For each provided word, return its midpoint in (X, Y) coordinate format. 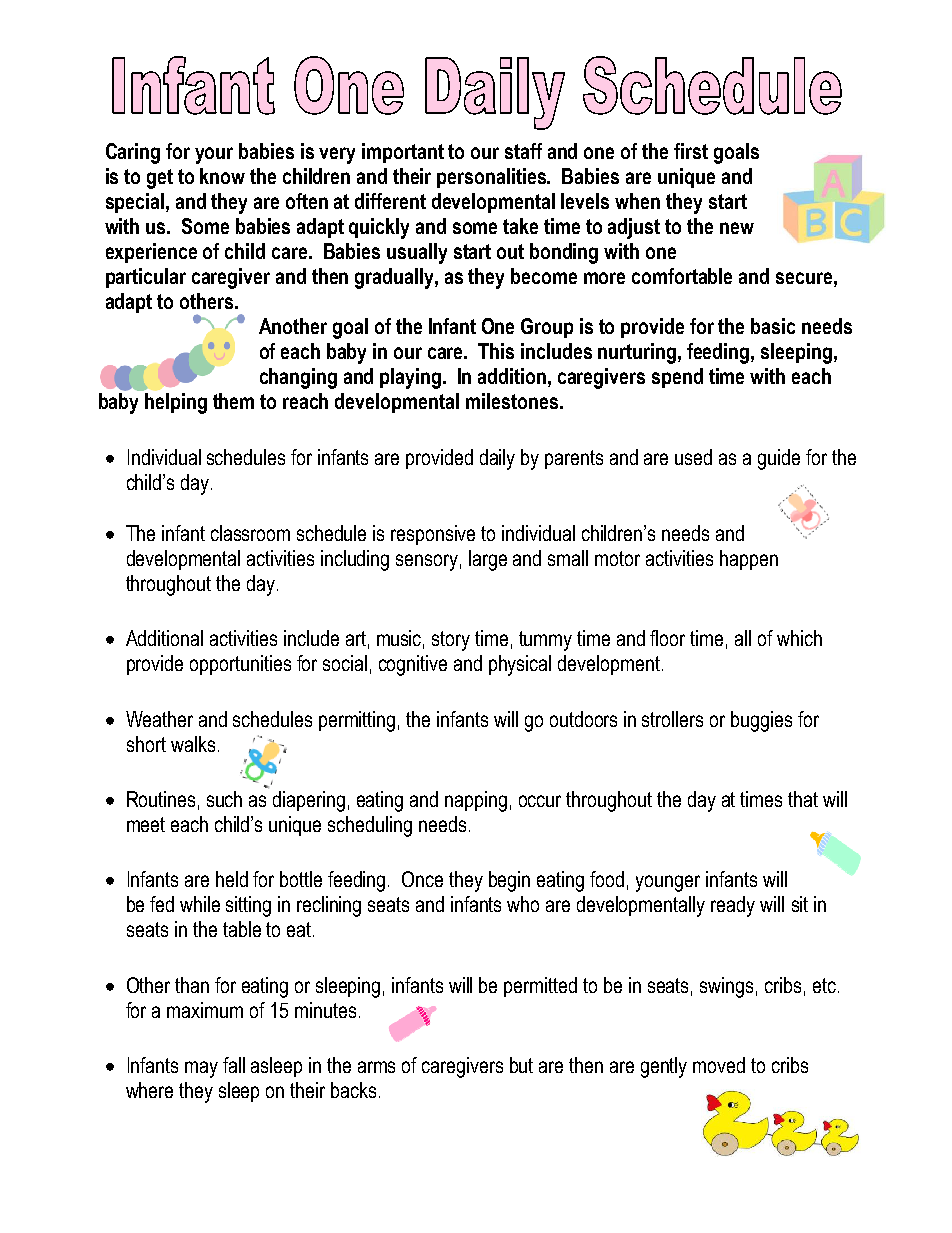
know (222, 176)
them (233, 401)
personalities (493, 178)
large (488, 560)
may (201, 1069)
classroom (250, 533)
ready (733, 906)
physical (520, 665)
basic (773, 326)
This (496, 351)
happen (749, 560)
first (691, 151)
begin (509, 881)
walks (193, 744)
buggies (761, 721)
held (232, 879)
